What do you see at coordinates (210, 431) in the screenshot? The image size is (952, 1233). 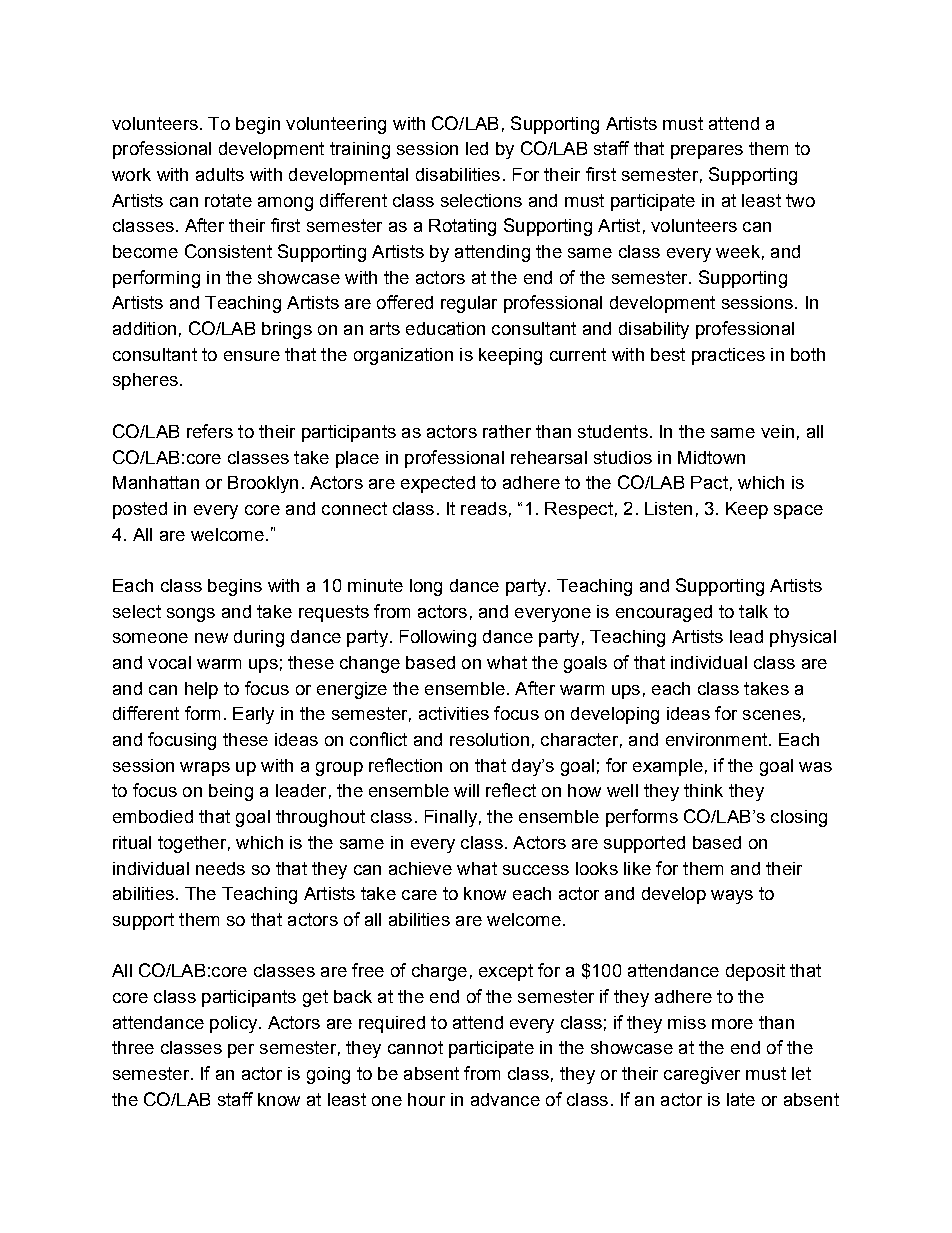 I see `refers` at bounding box center [210, 431].
